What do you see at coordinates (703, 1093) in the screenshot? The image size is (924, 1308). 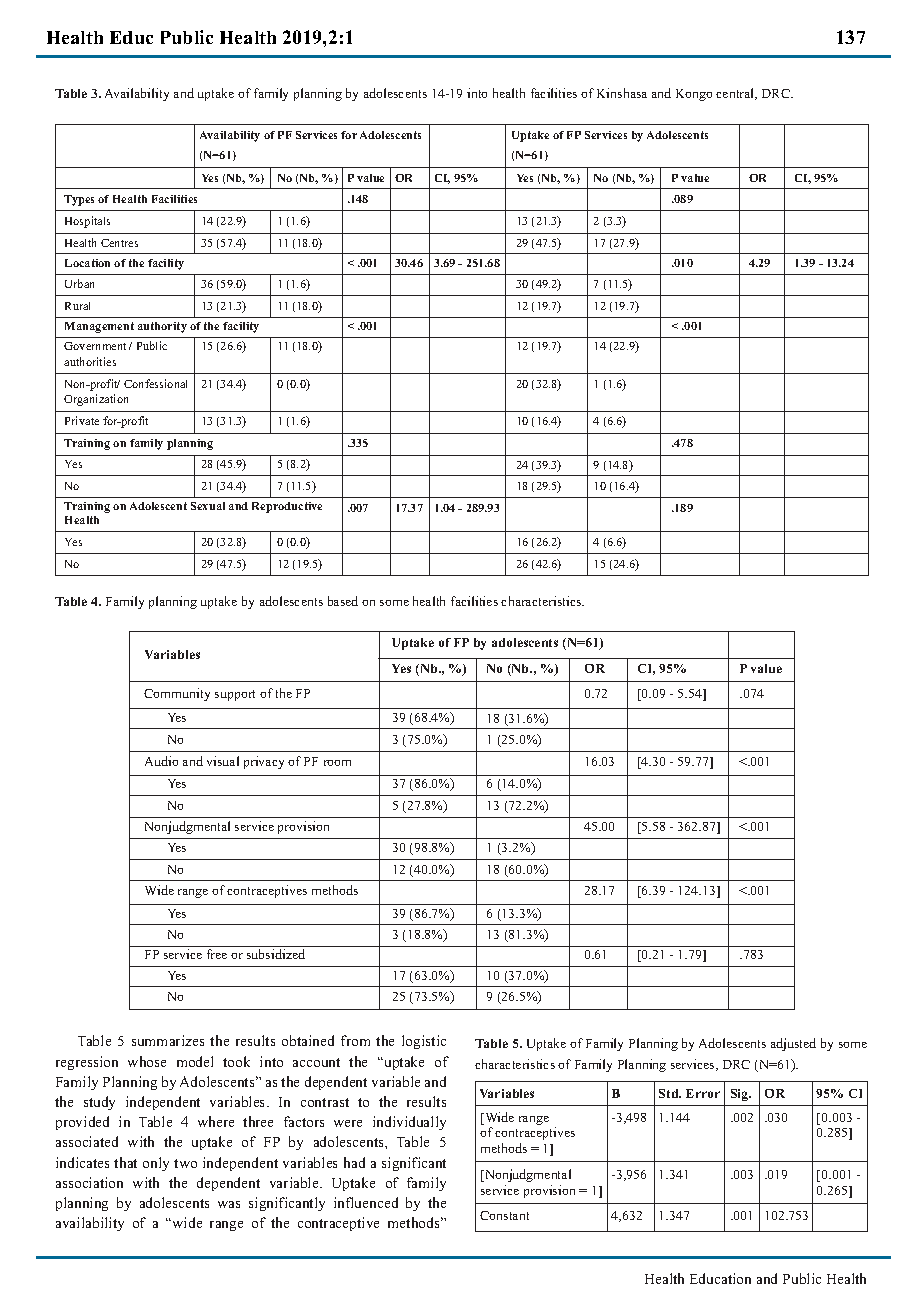 I see `Error` at bounding box center [703, 1093].
